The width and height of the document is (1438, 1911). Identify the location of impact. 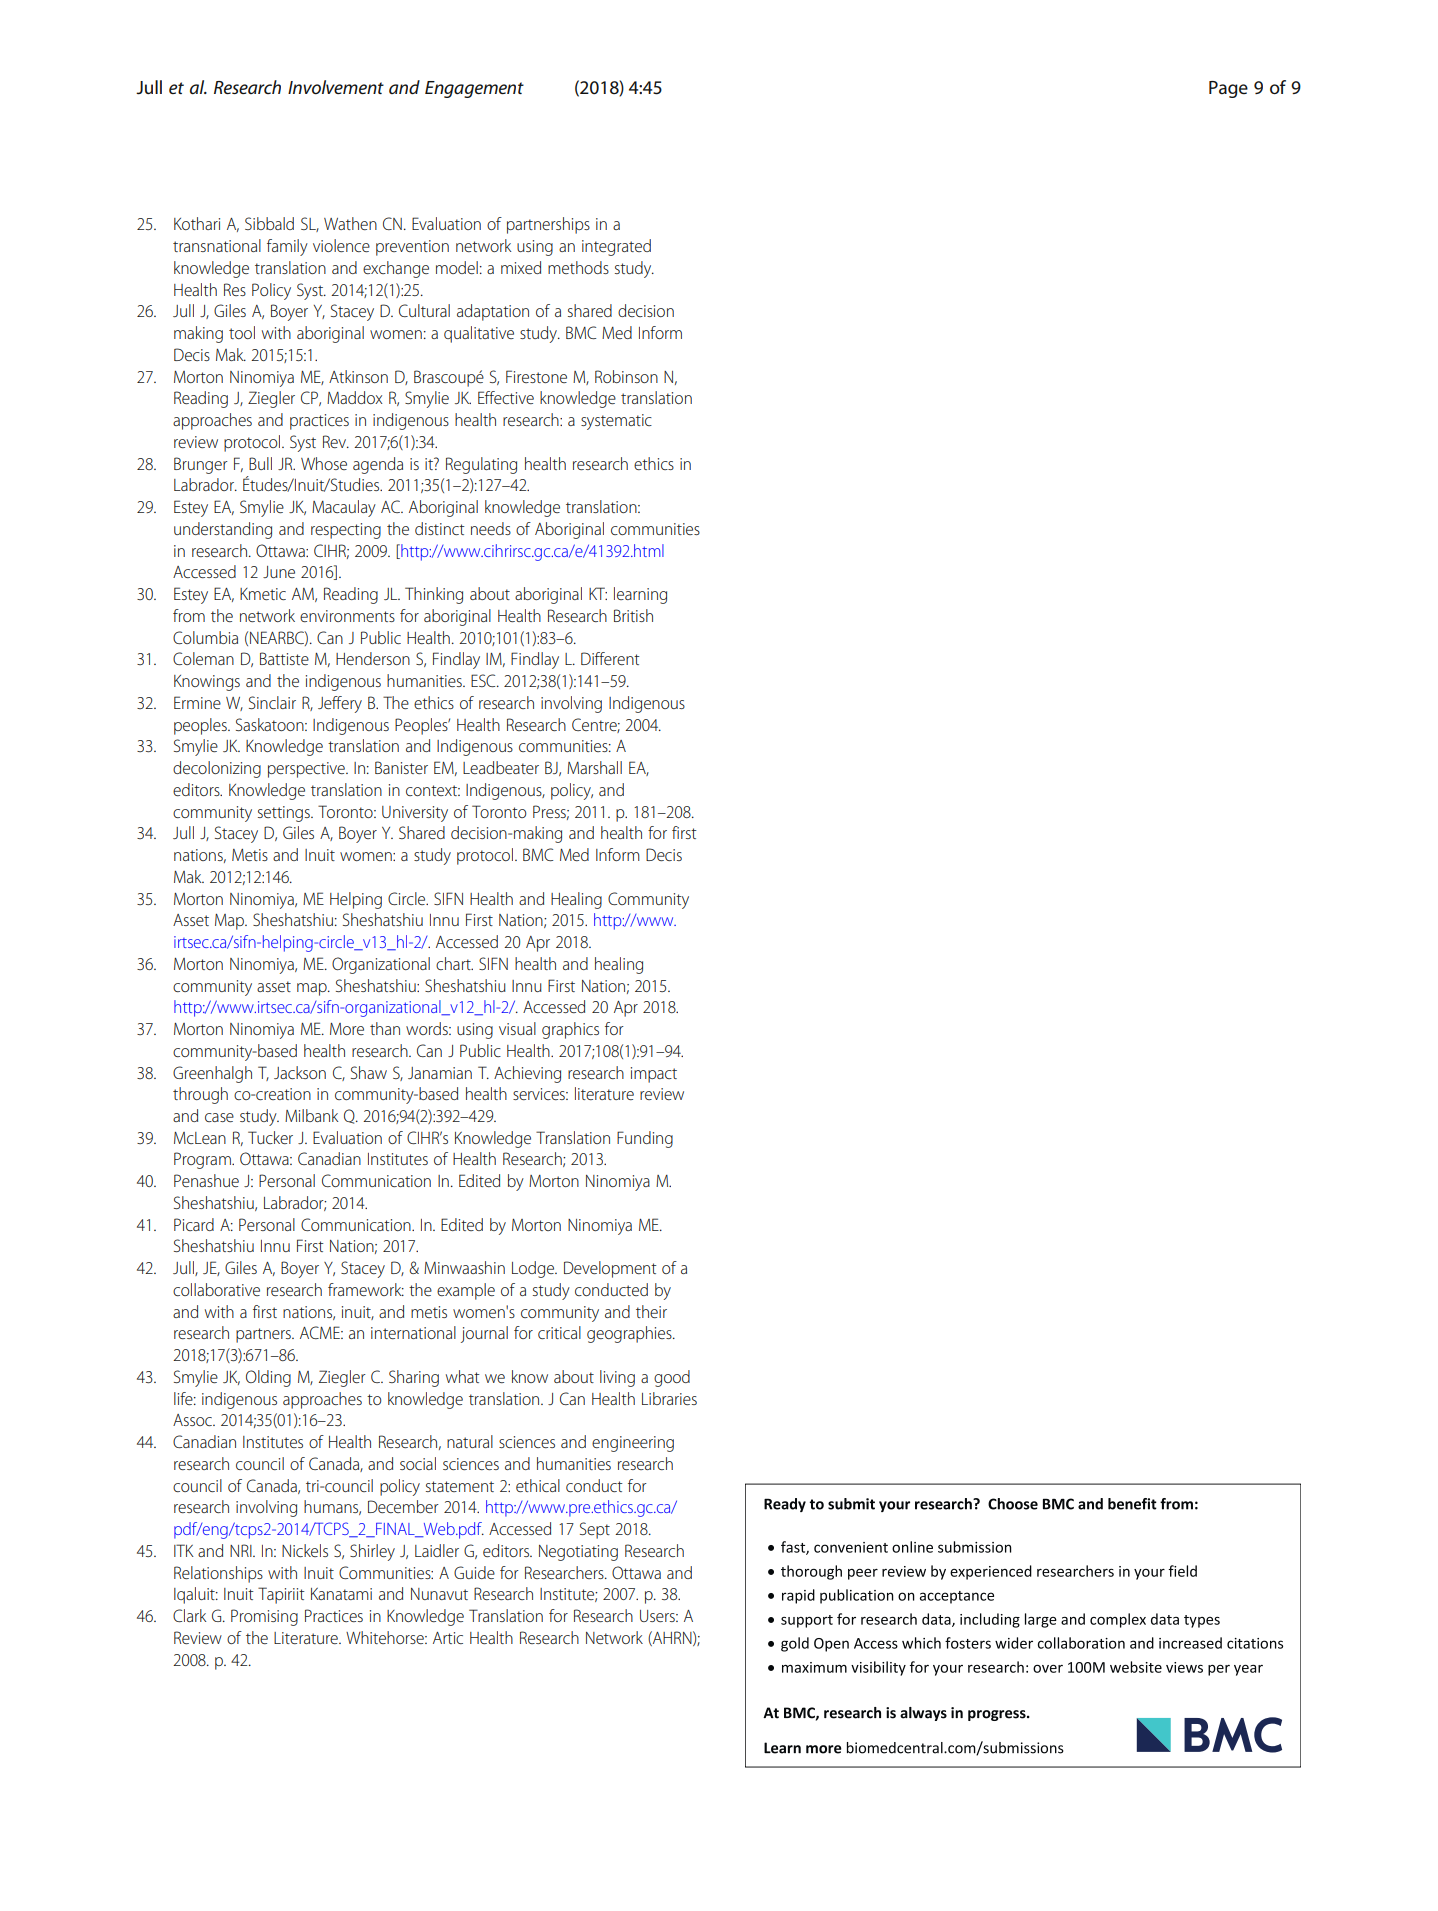
(654, 1075).
